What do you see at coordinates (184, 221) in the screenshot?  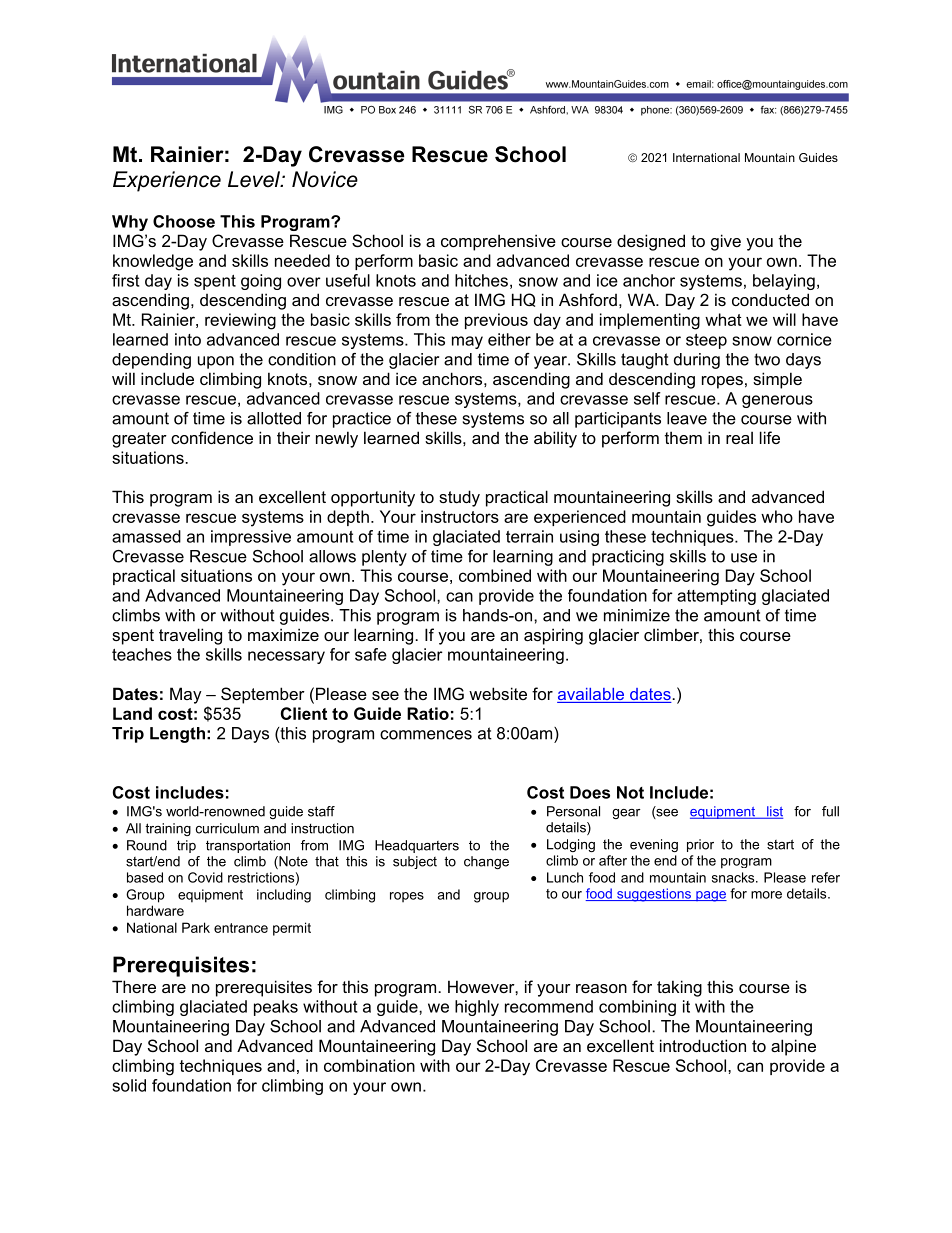 I see `Choose` at bounding box center [184, 221].
